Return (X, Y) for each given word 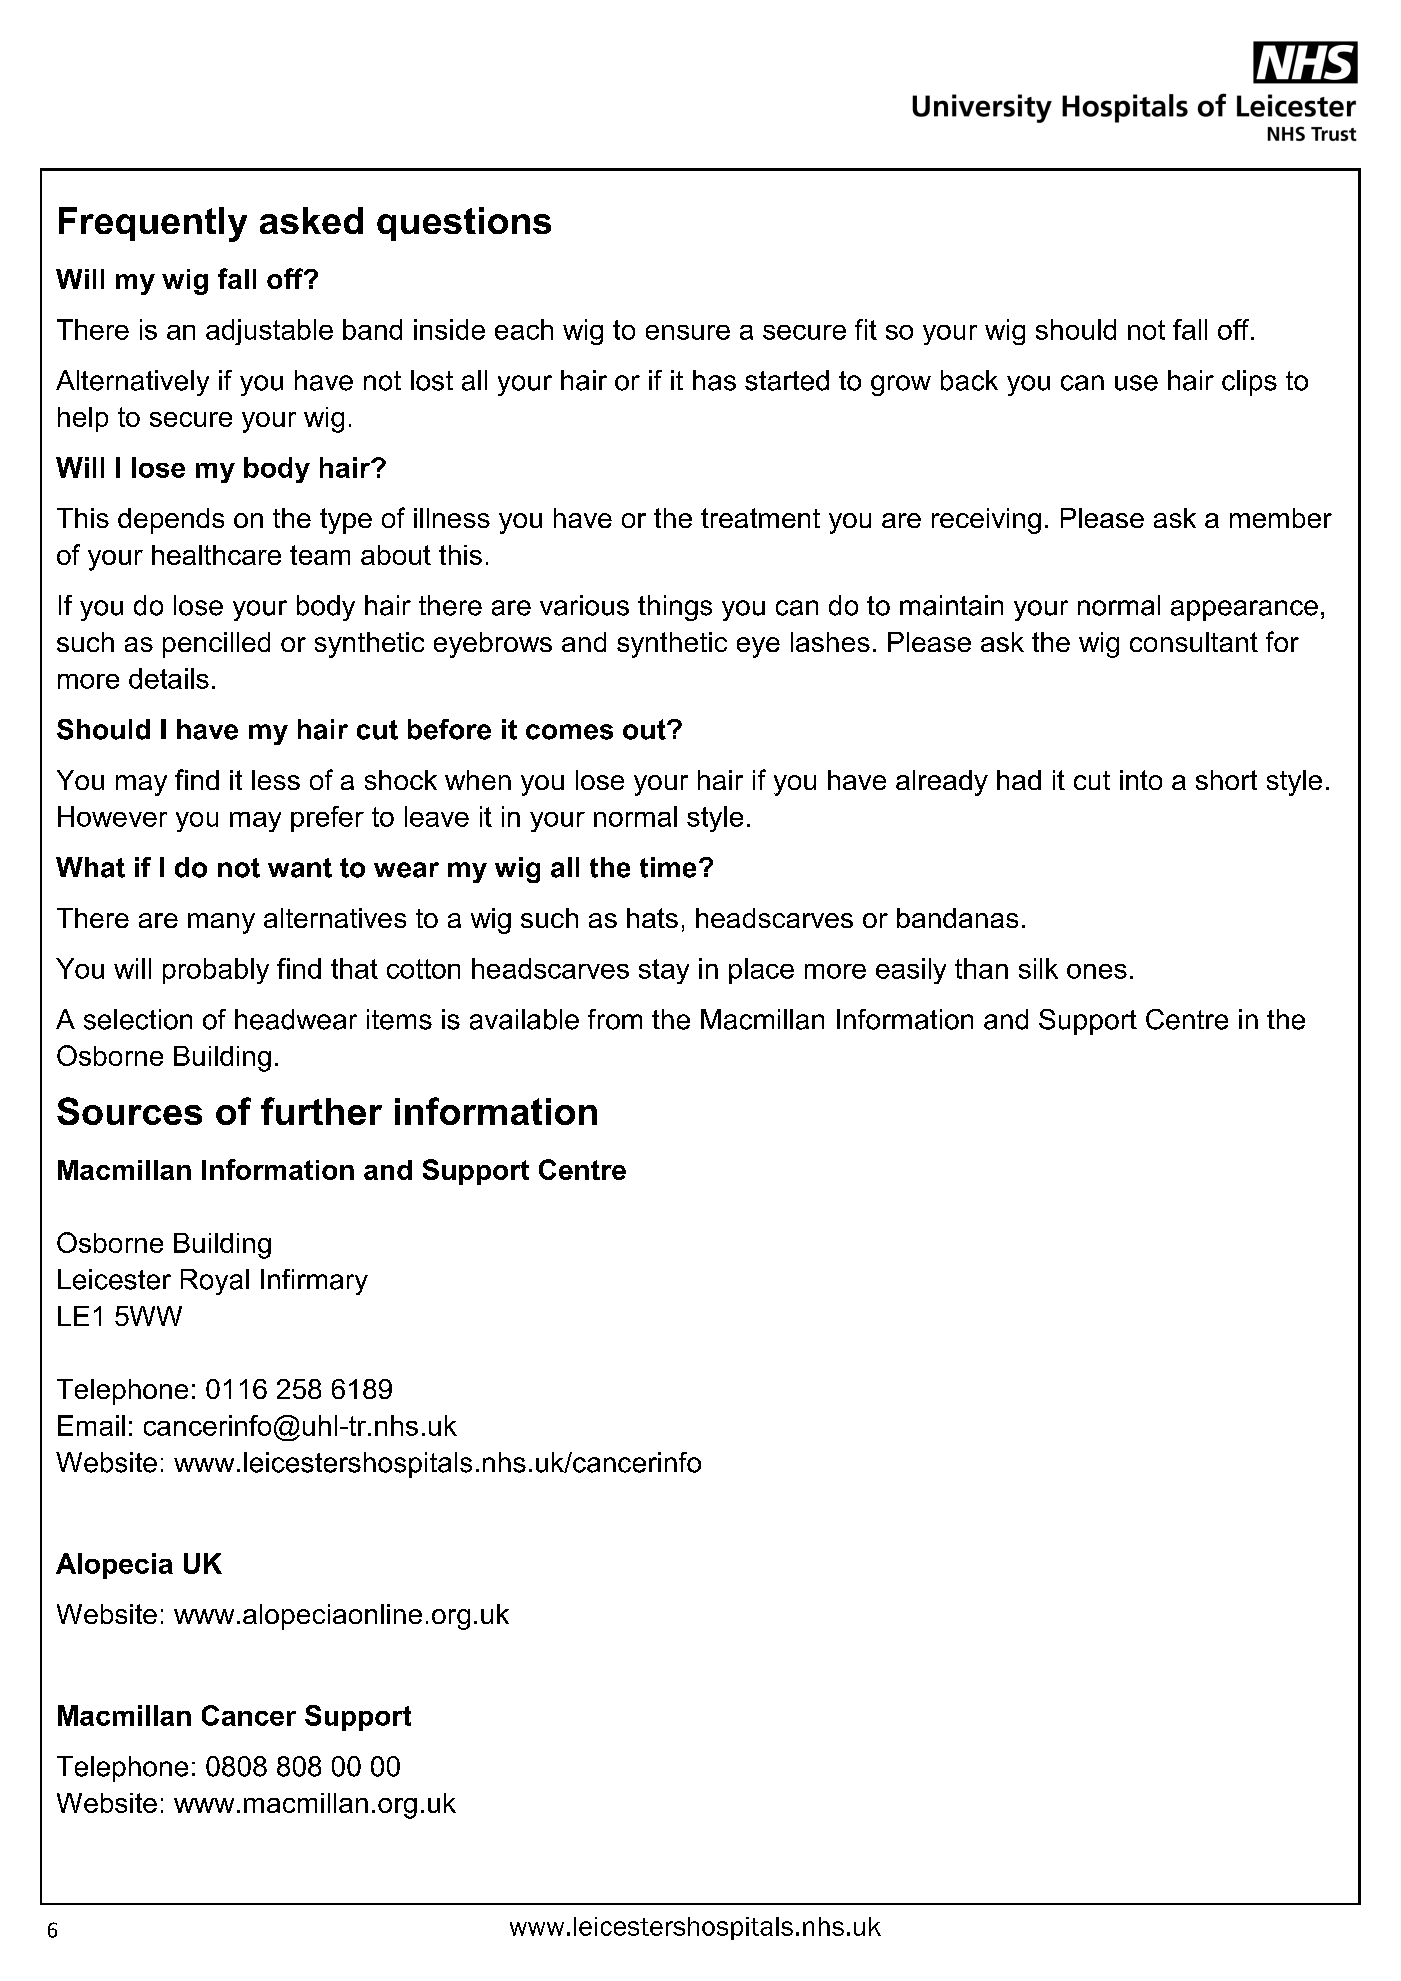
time (668, 867)
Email (91, 1425)
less (276, 780)
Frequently (153, 224)
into (1141, 780)
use (1136, 383)
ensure (688, 332)
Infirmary (314, 1282)
